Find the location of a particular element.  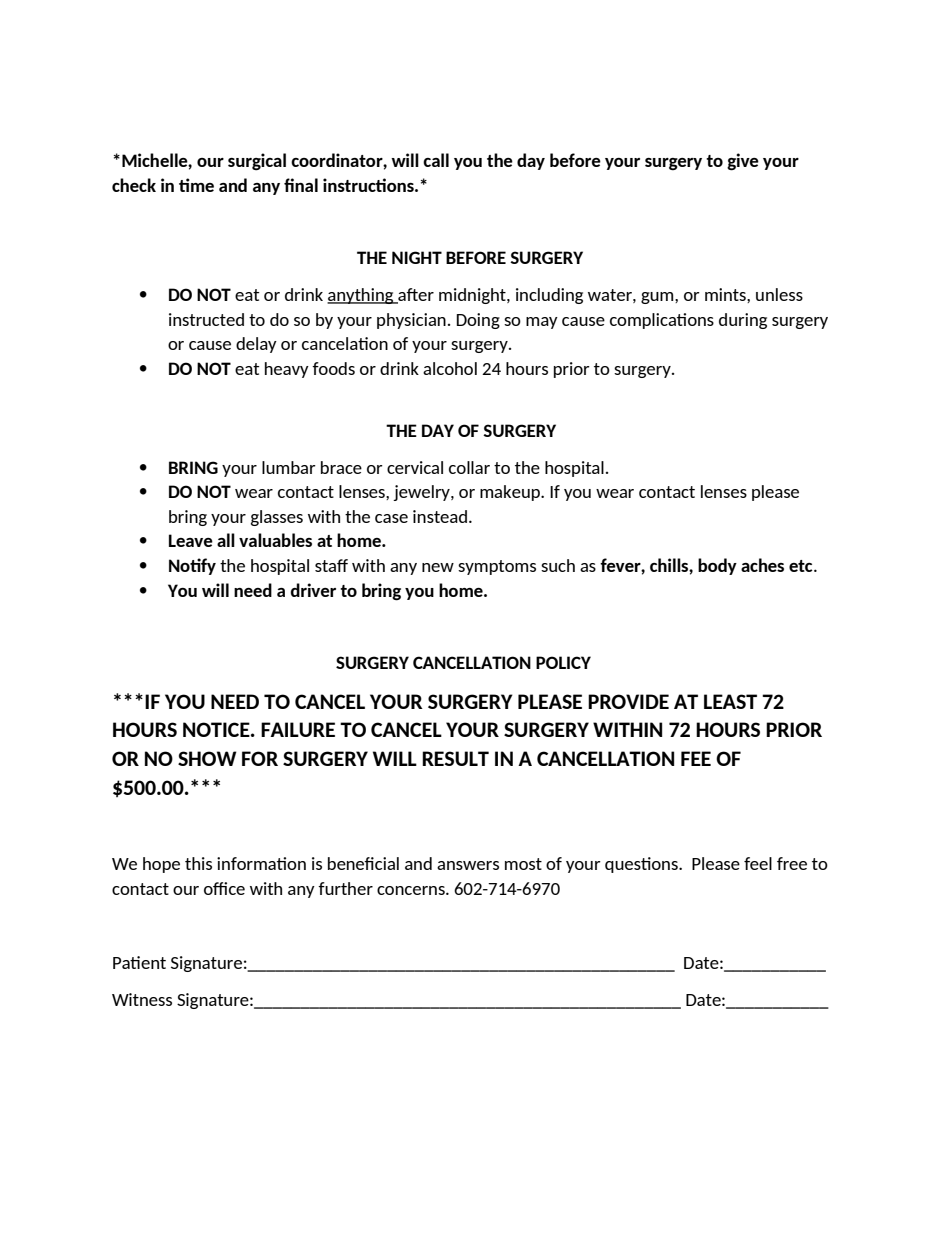

call is located at coordinates (436, 160).
